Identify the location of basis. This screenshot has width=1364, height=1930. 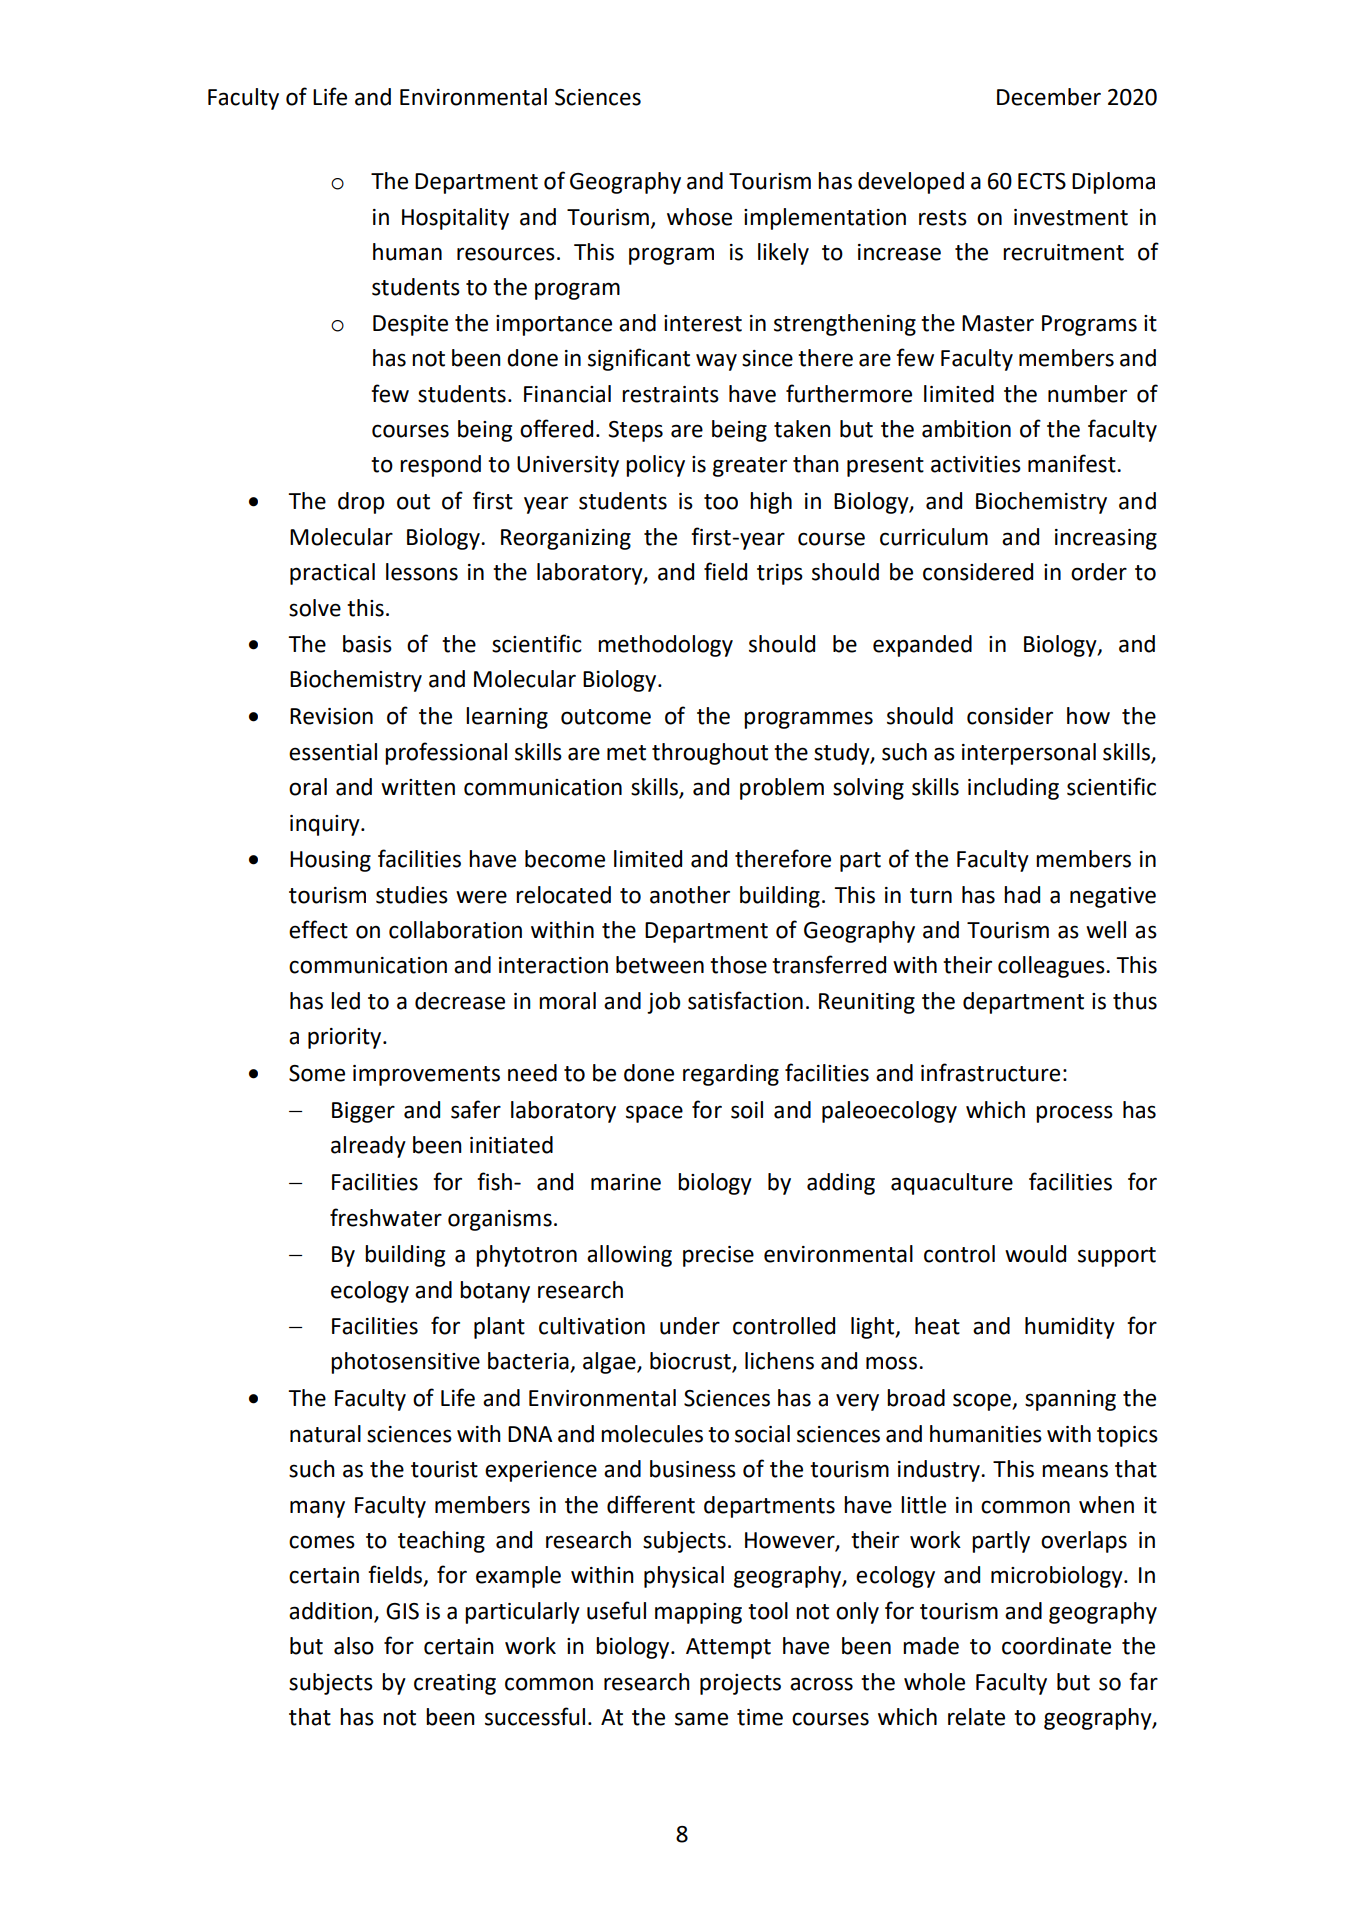
(367, 644).
